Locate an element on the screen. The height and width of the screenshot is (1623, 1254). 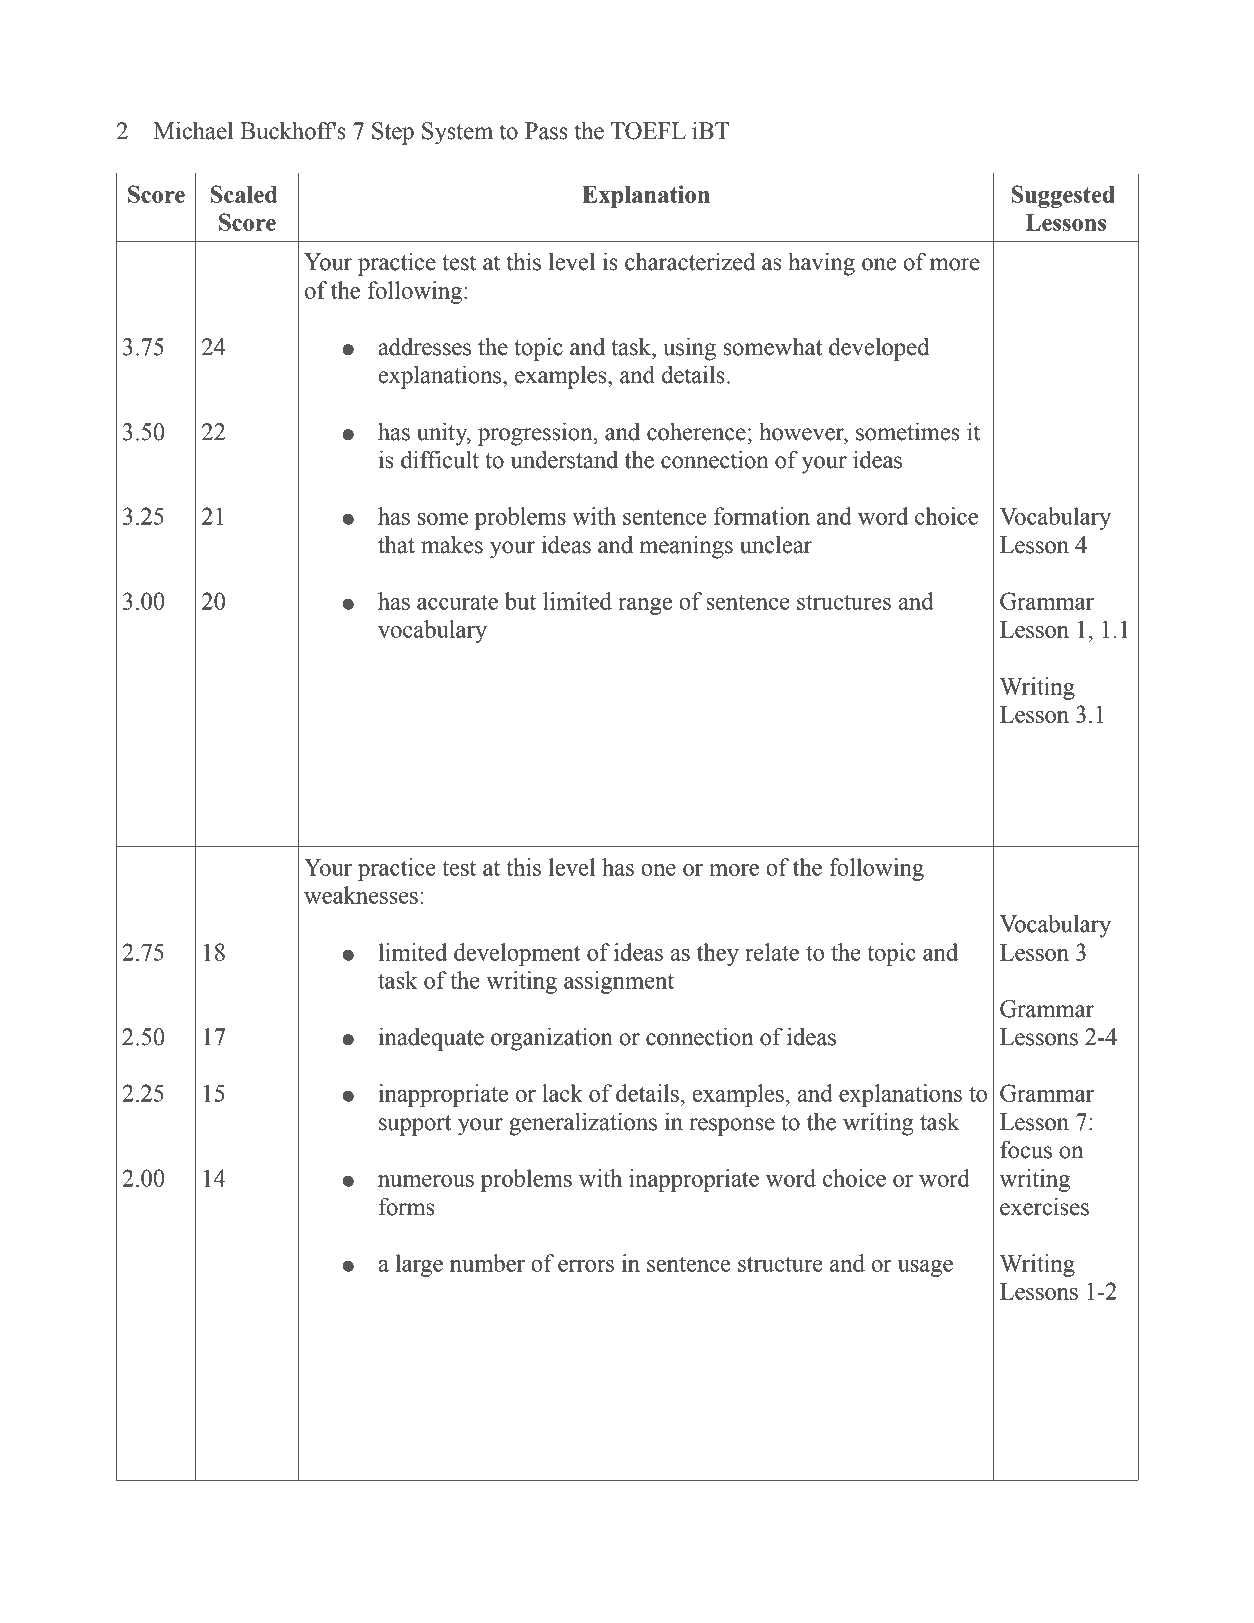
they is located at coordinates (718, 954).
